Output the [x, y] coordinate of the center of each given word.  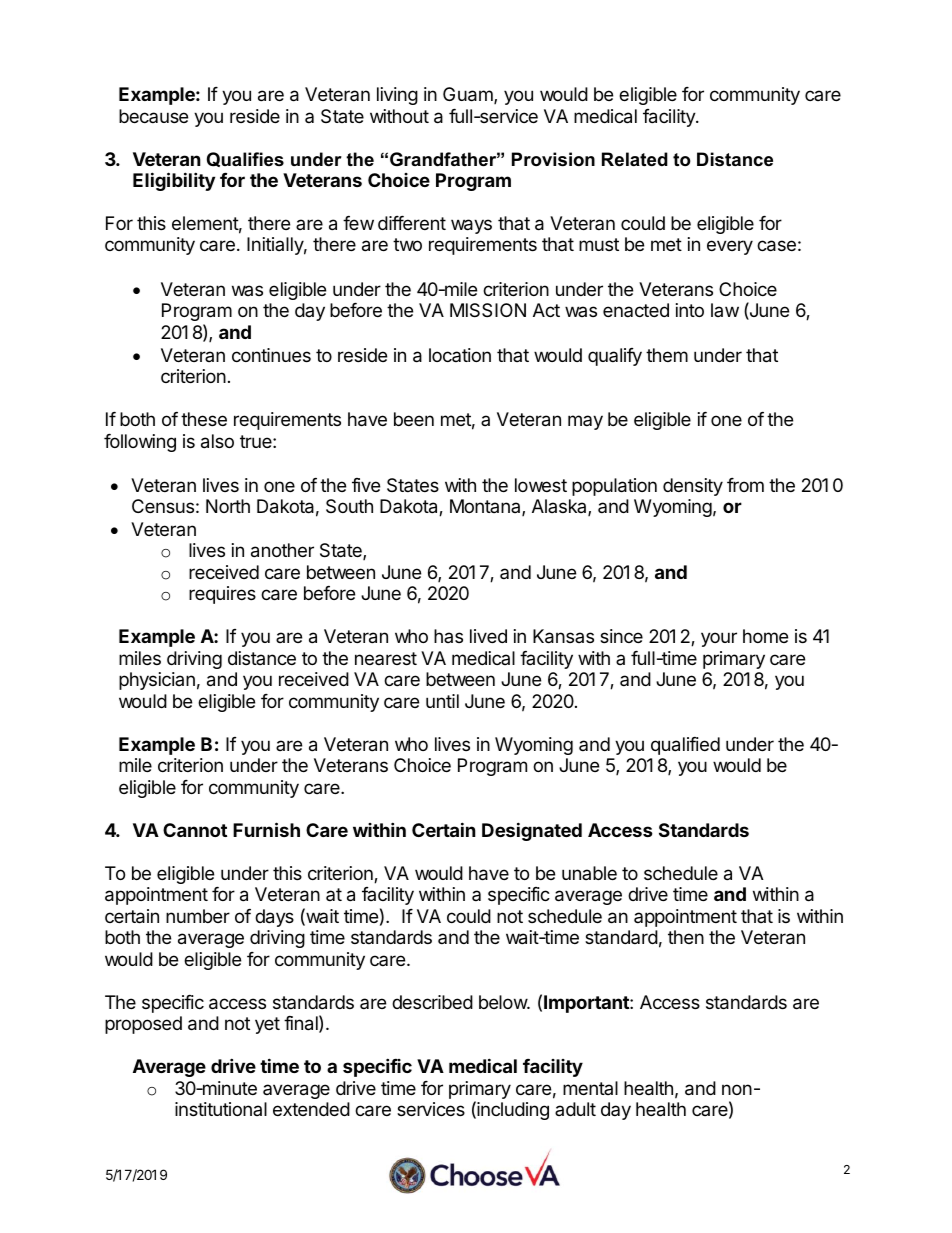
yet [267, 1025]
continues [271, 355]
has [448, 636]
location [460, 355]
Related [635, 159]
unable [589, 873]
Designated [532, 831]
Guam [469, 95]
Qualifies [245, 159]
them [667, 355]
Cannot [195, 830]
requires [222, 595]
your [719, 639]
